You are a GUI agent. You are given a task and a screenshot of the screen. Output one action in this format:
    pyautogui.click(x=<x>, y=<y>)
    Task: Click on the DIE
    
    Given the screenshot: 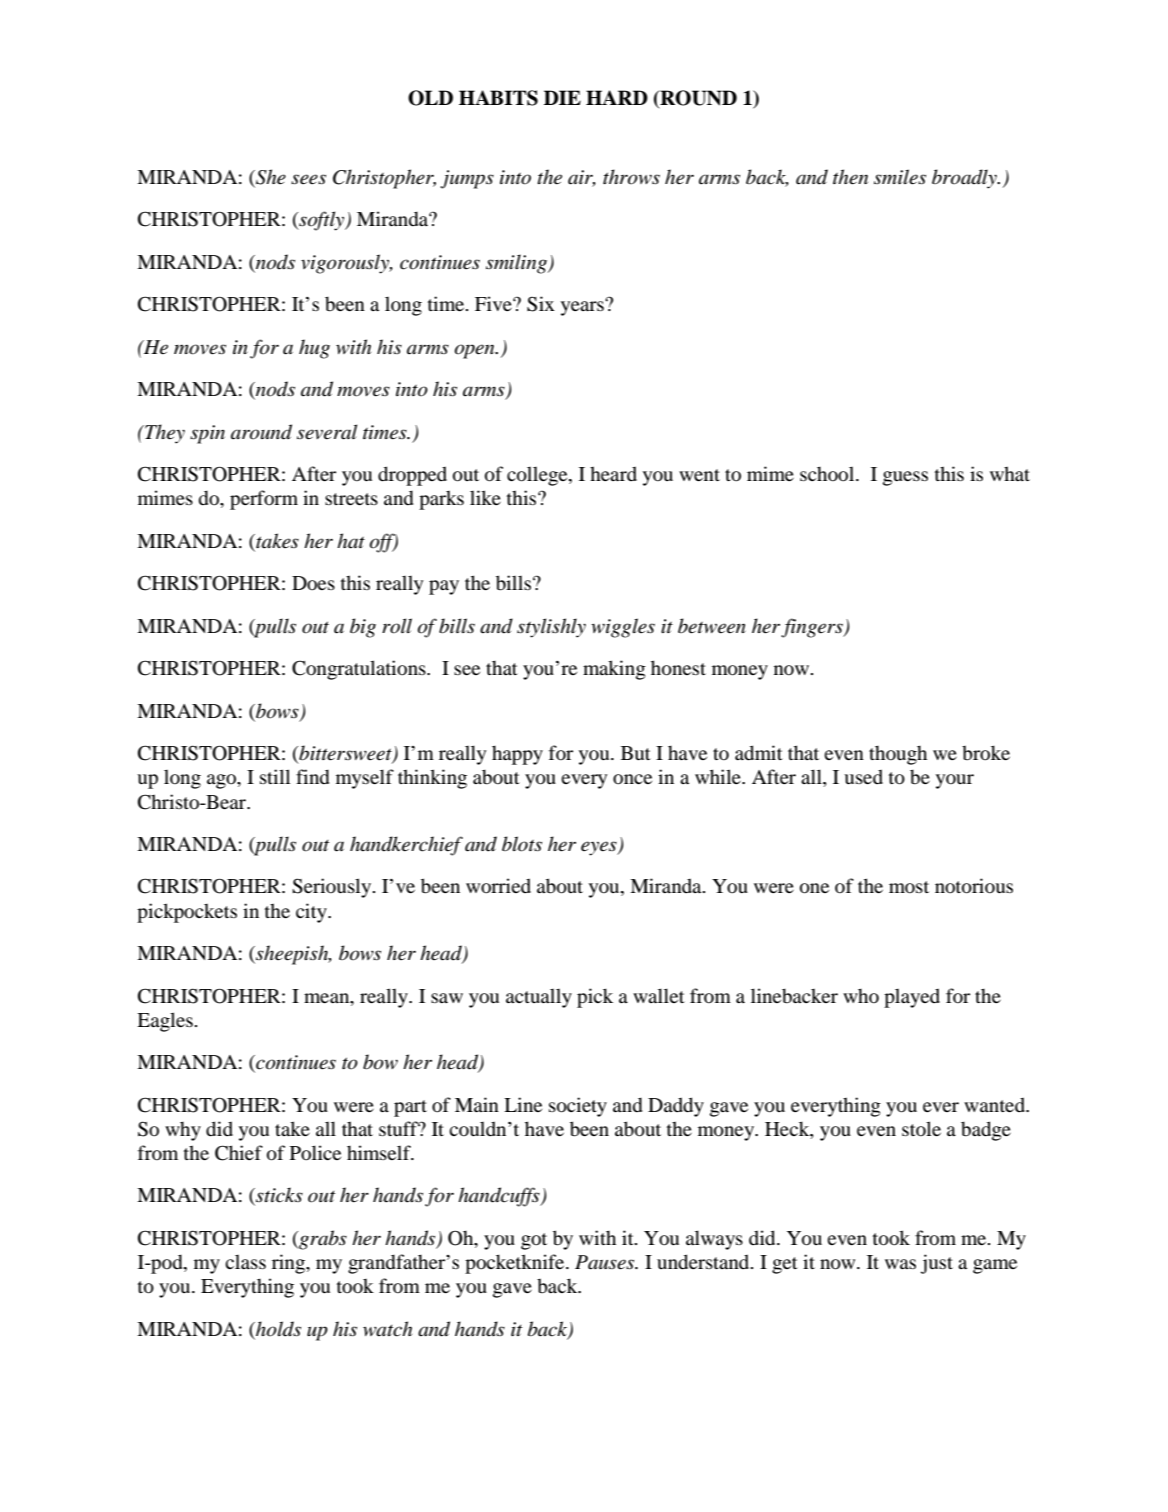 What is the action you would take?
    pyautogui.click(x=562, y=97)
